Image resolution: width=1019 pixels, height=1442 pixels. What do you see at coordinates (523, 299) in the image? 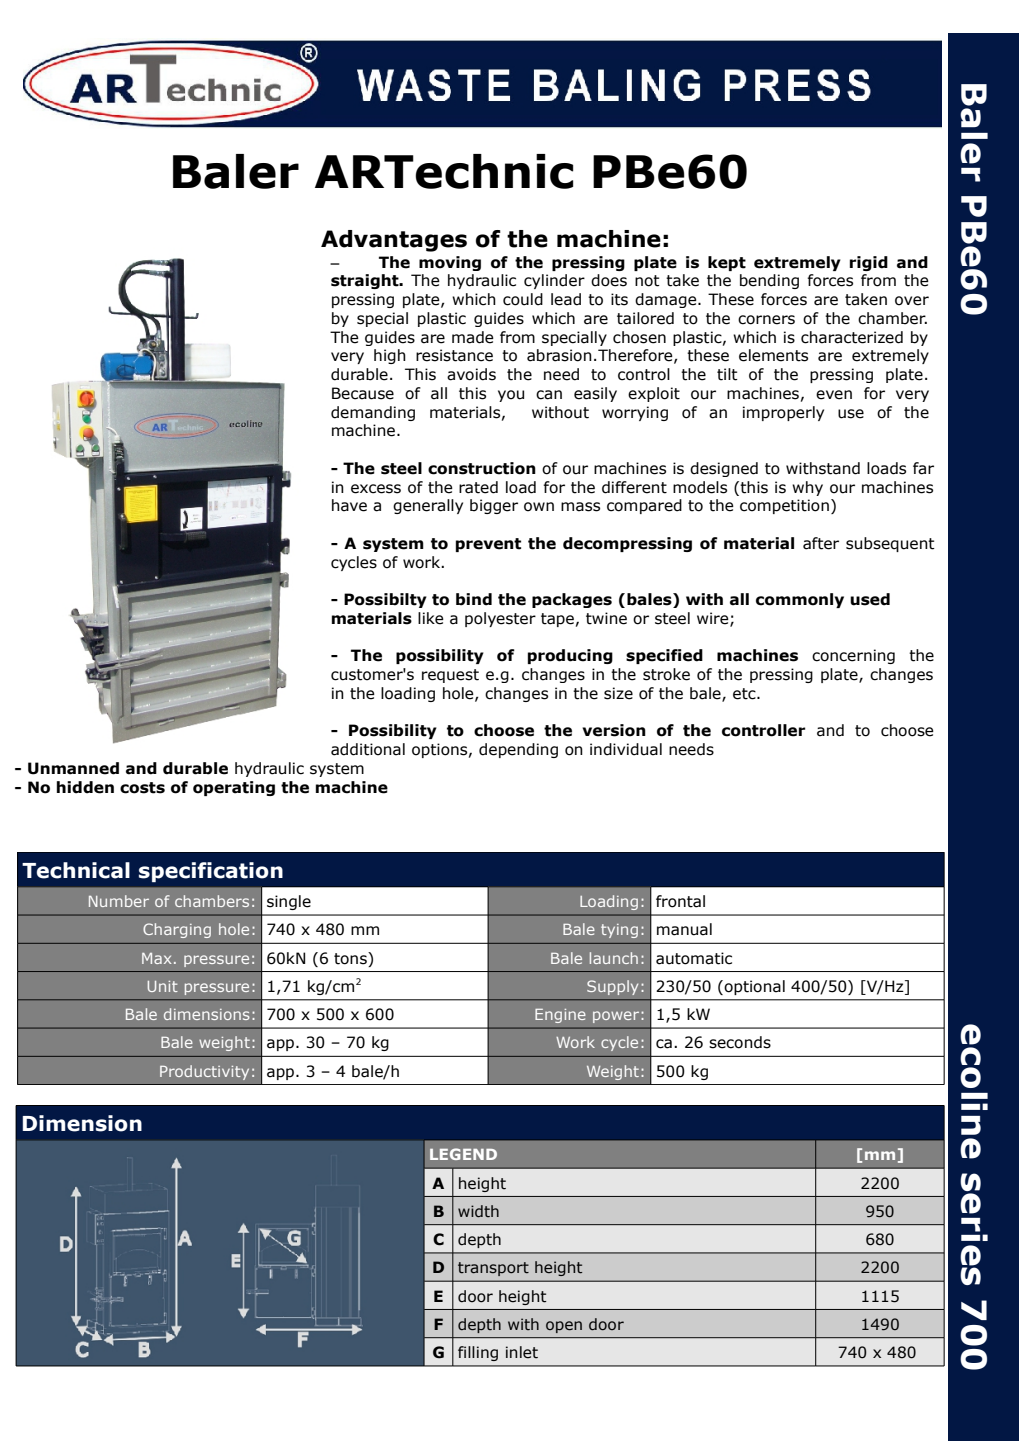
I see `could` at bounding box center [523, 299].
